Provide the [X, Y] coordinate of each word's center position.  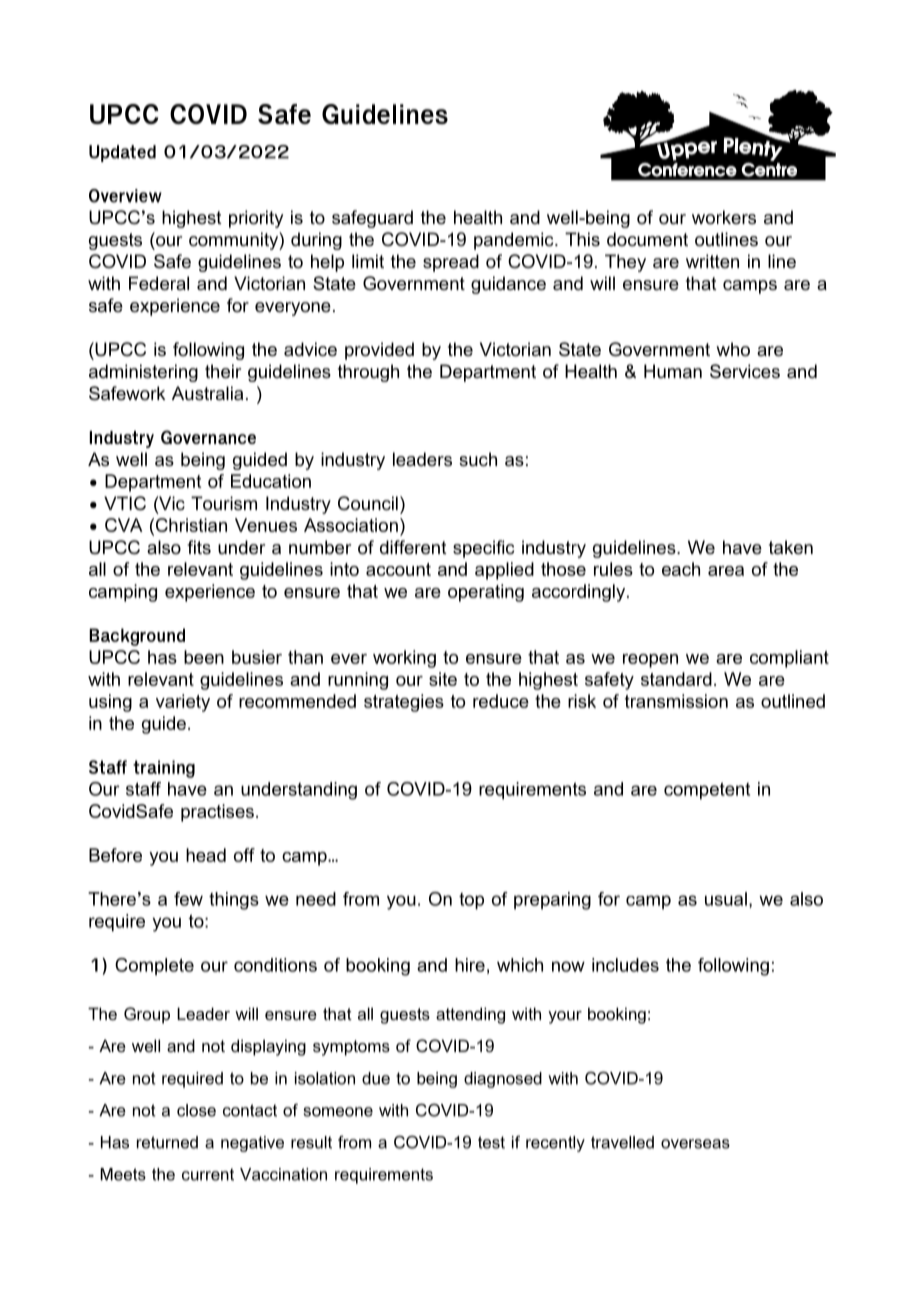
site [443, 679]
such [478, 459]
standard [676, 679]
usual [726, 899]
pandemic [515, 241]
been [204, 657]
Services [745, 371]
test [491, 1142]
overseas [695, 1144]
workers [724, 217]
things [234, 901]
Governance [208, 437]
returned [167, 1142]
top [471, 901]
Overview [125, 196]
